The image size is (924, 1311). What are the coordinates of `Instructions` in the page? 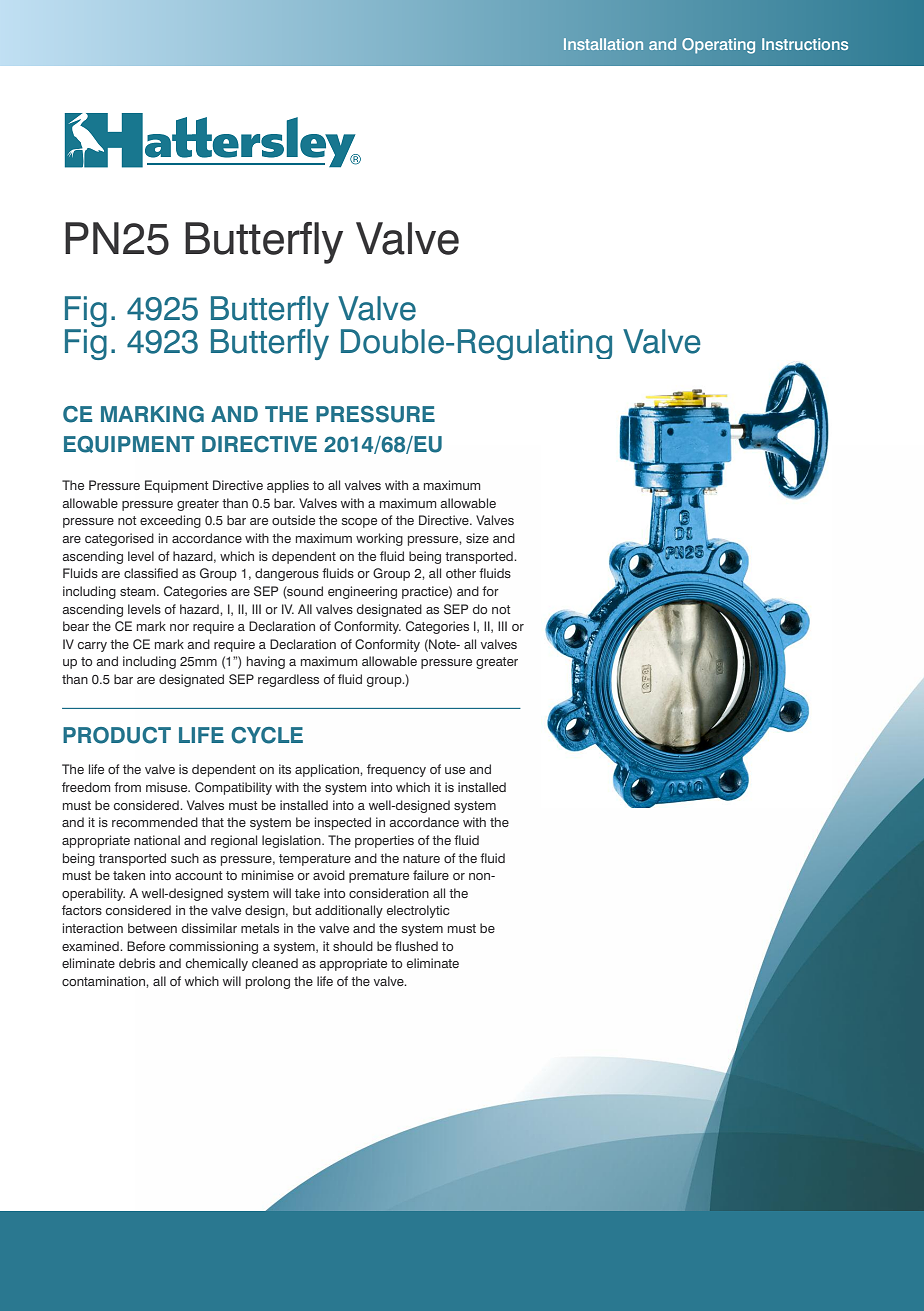 It's located at (805, 44).
